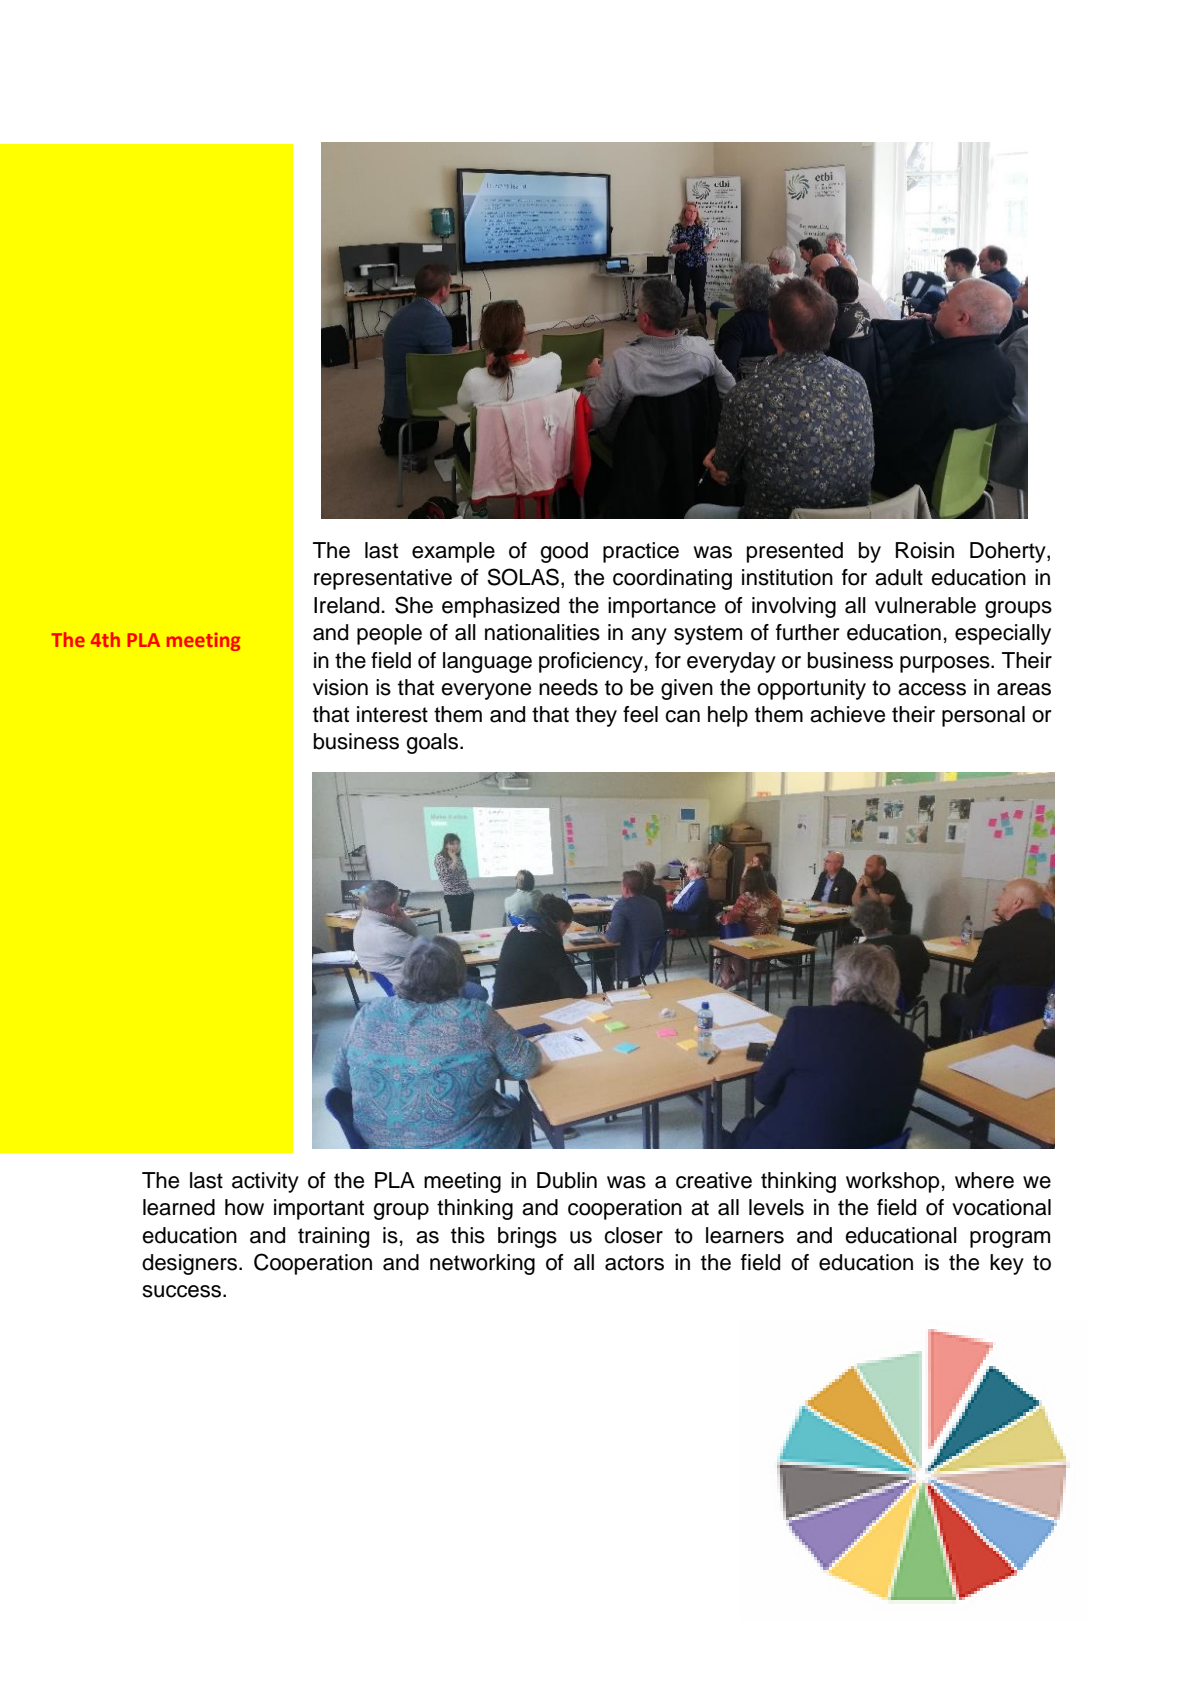  I want to click on training, so click(333, 1237).
